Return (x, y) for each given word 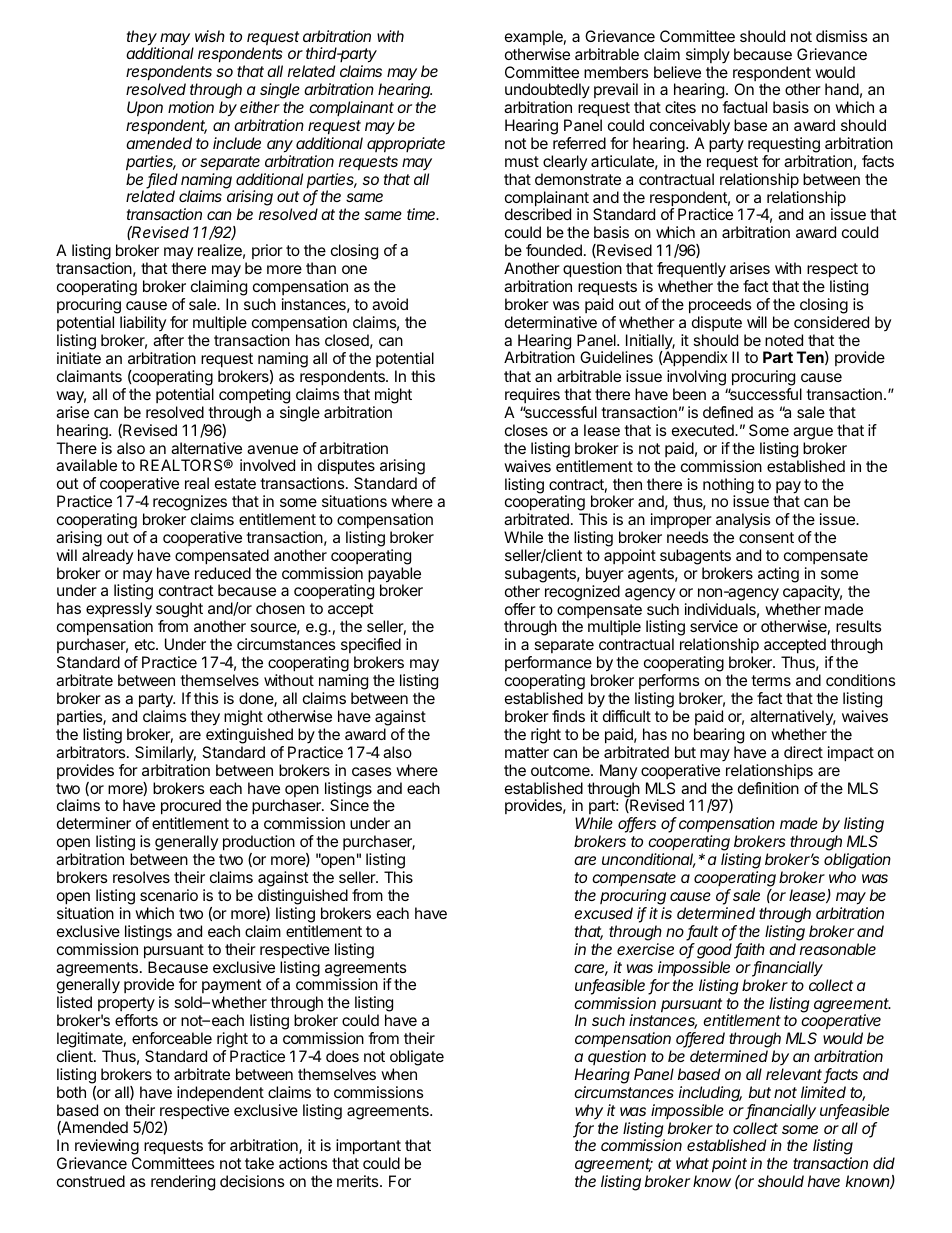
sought (179, 611)
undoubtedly (547, 92)
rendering (183, 1183)
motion (191, 107)
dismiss (842, 36)
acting (778, 575)
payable (394, 576)
